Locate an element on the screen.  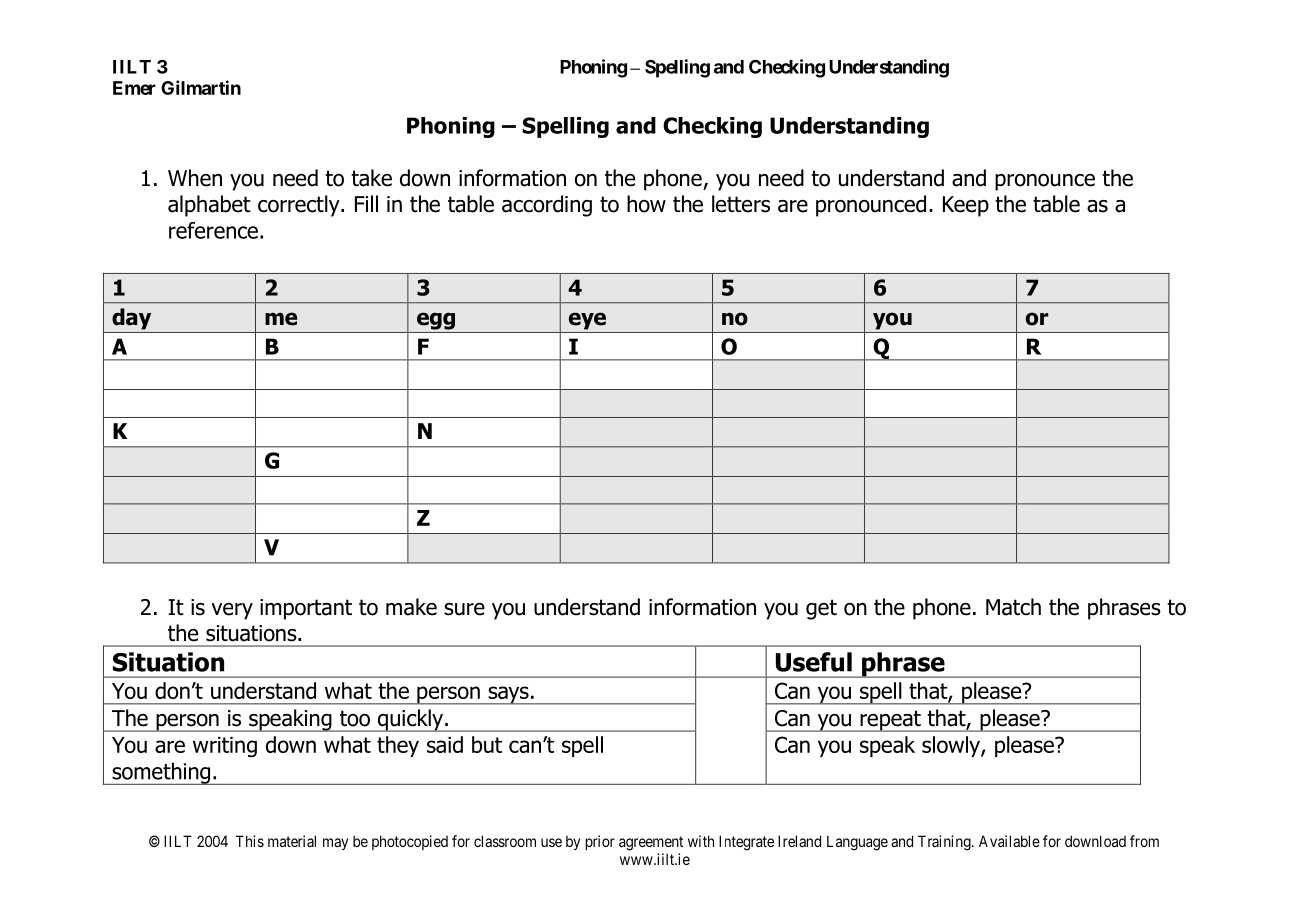
Keep is located at coordinates (966, 206).
